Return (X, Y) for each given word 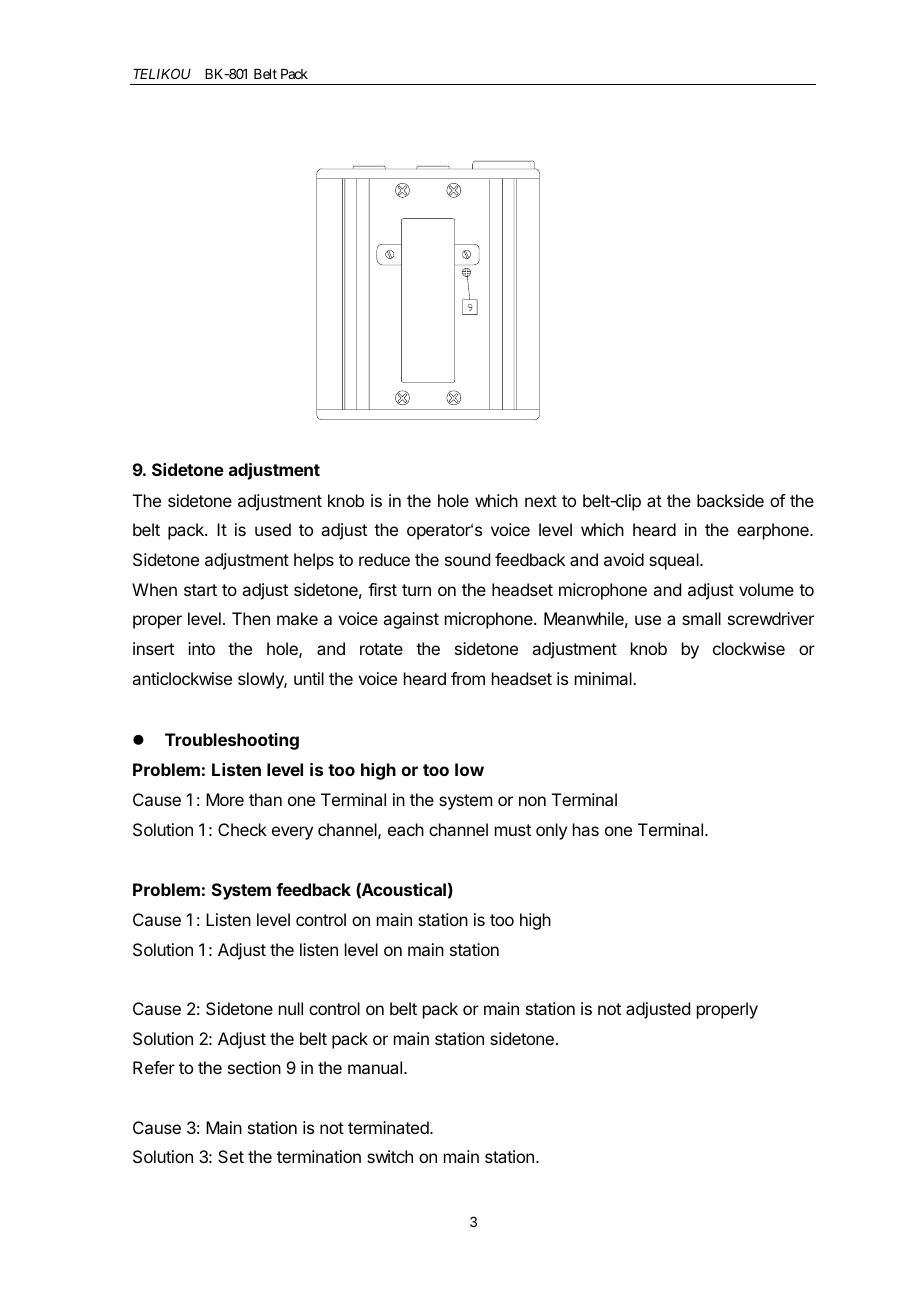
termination (319, 1156)
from (468, 678)
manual (376, 1067)
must (513, 830)
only (551, 831)
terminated (389, 1127)
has (586, 829)
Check (242, 829)
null (291, 1008)
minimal (604, 678)
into (201, 648)
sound (467, 559)
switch (390, 1156)
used (273, 529)
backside (730, 500)
